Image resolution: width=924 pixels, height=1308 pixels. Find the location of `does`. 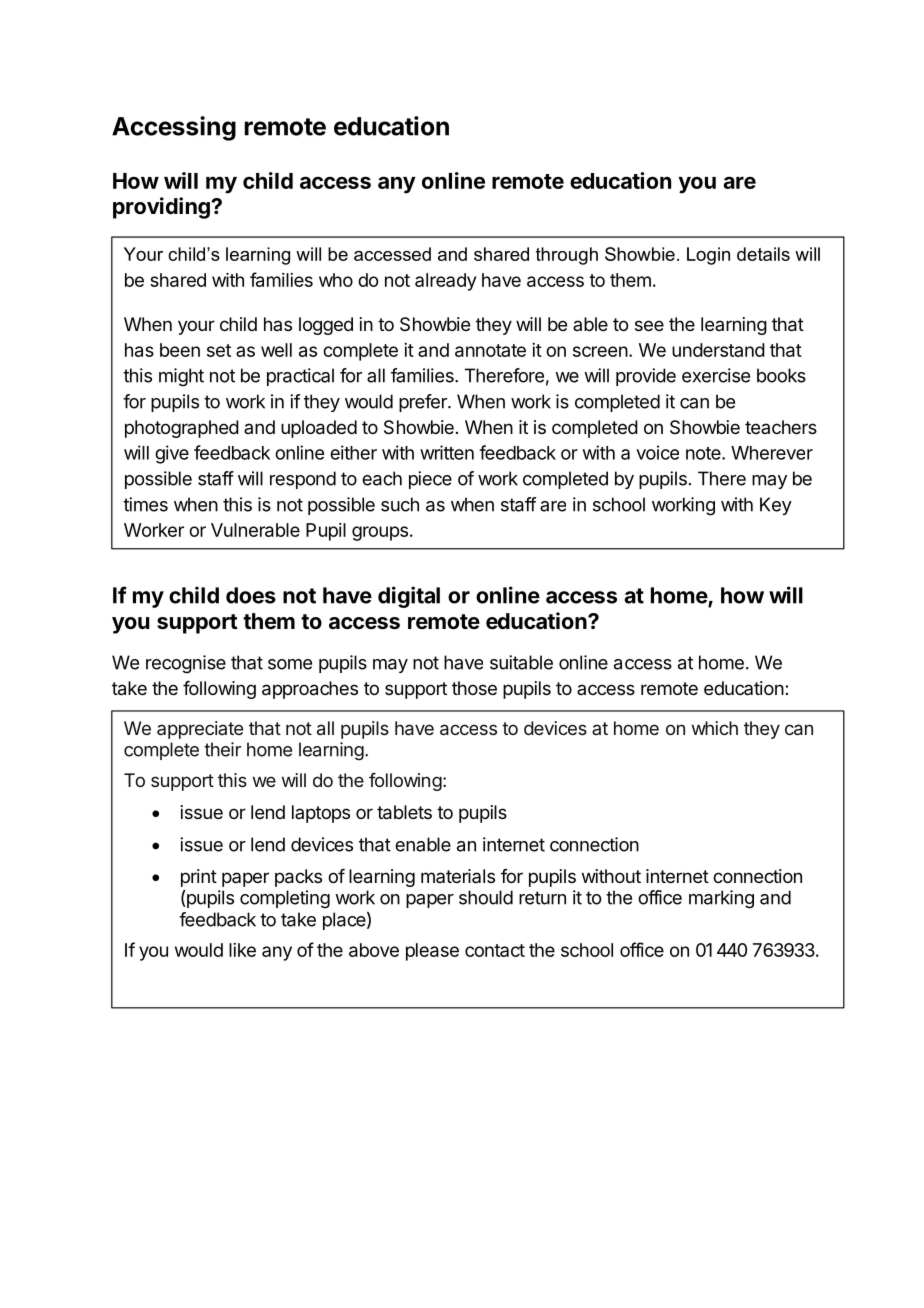

does is located at coordinates (251, 595).
